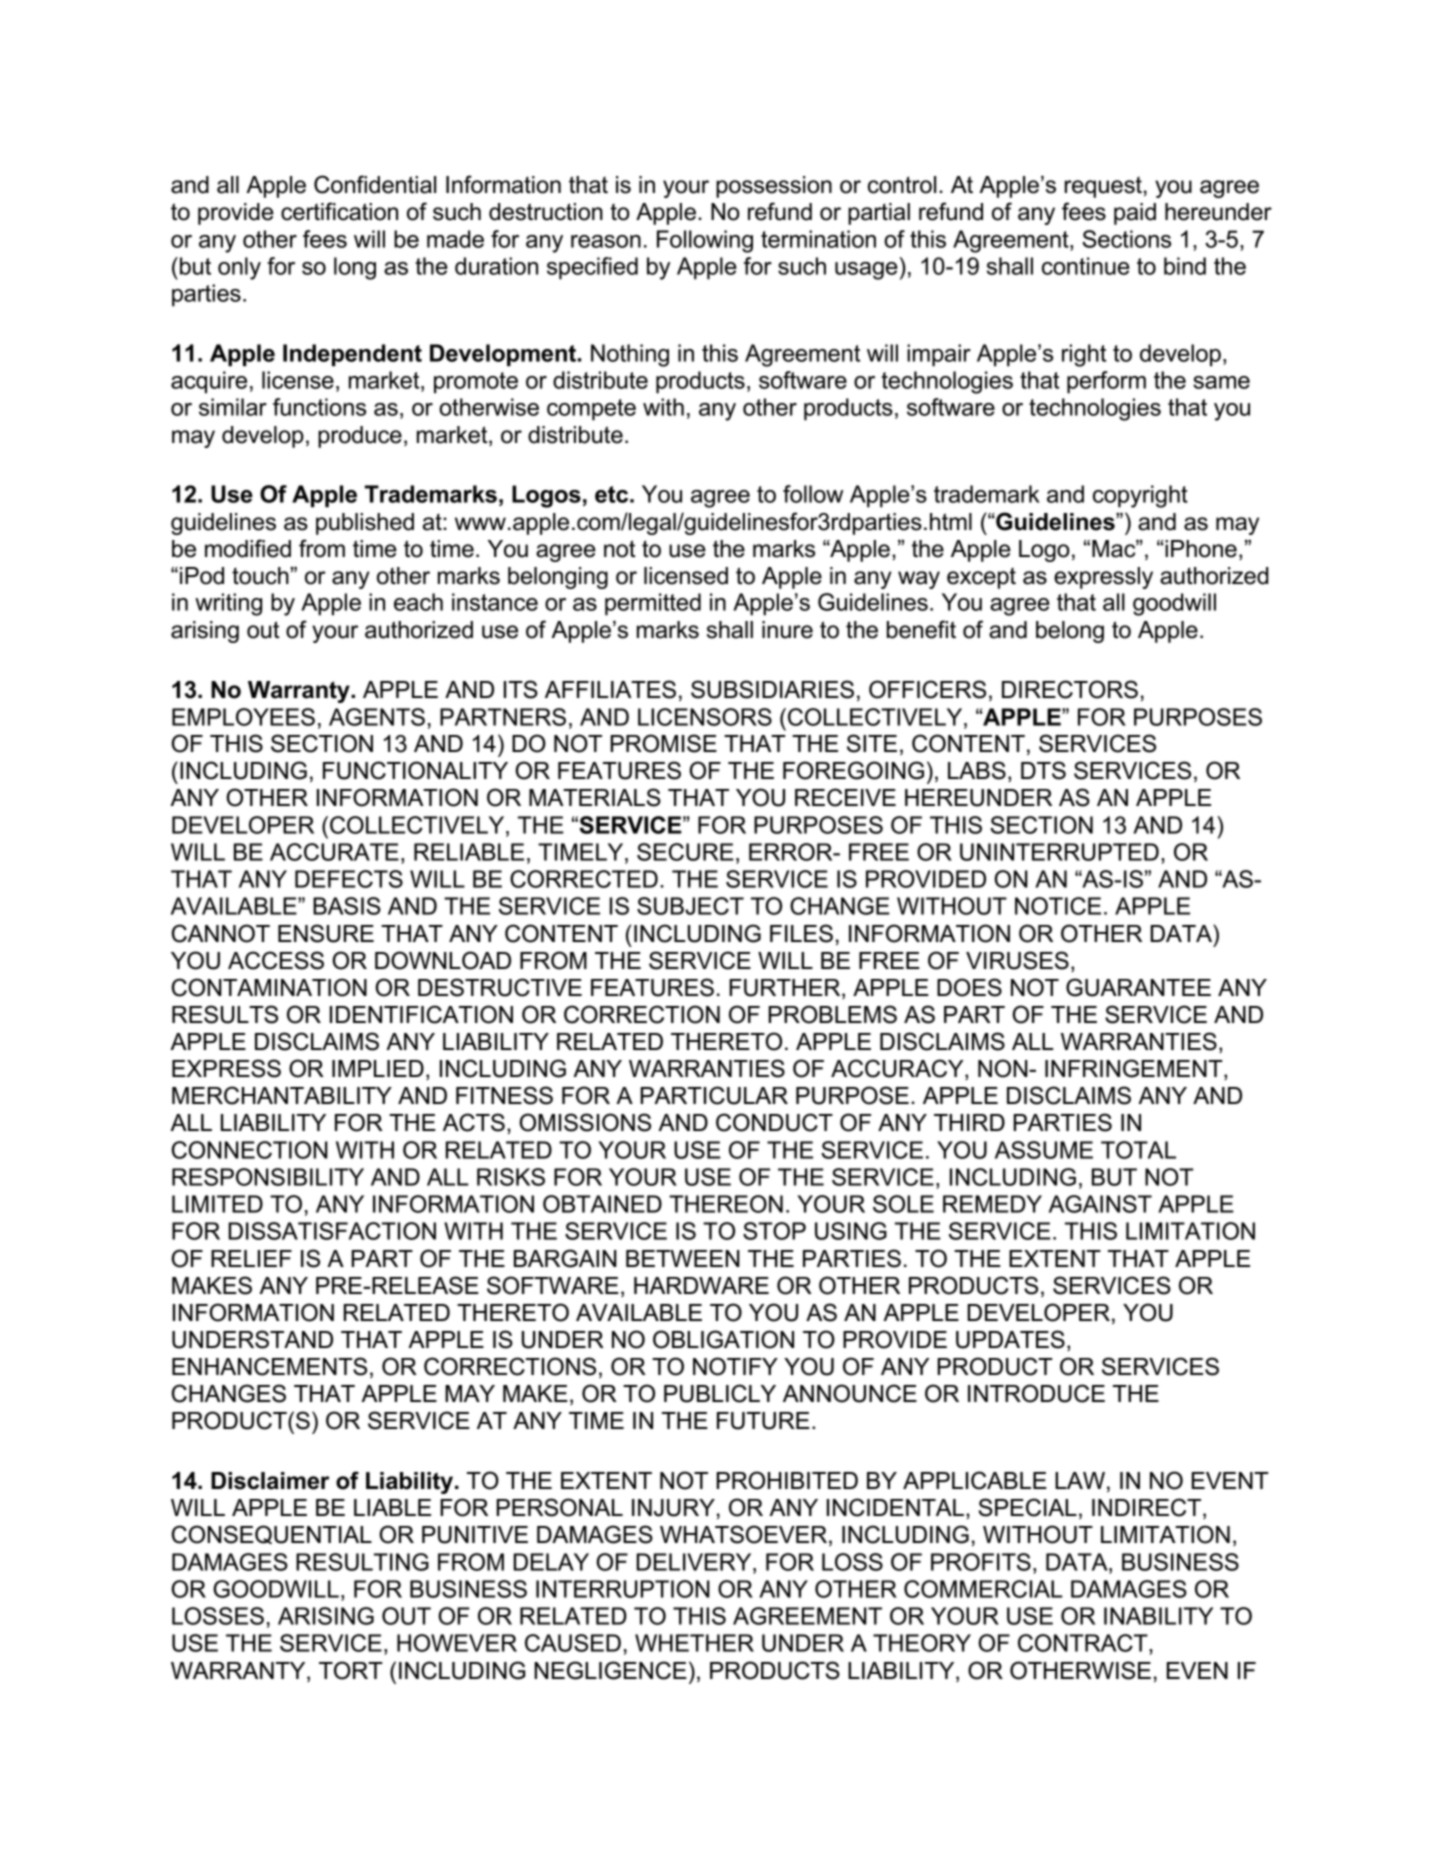 The image size is (1441, 1865). What do you see at coordinates (1058, 906) in the screenshot?
I see `NOTICE` at bounding box center [1058, 906].
